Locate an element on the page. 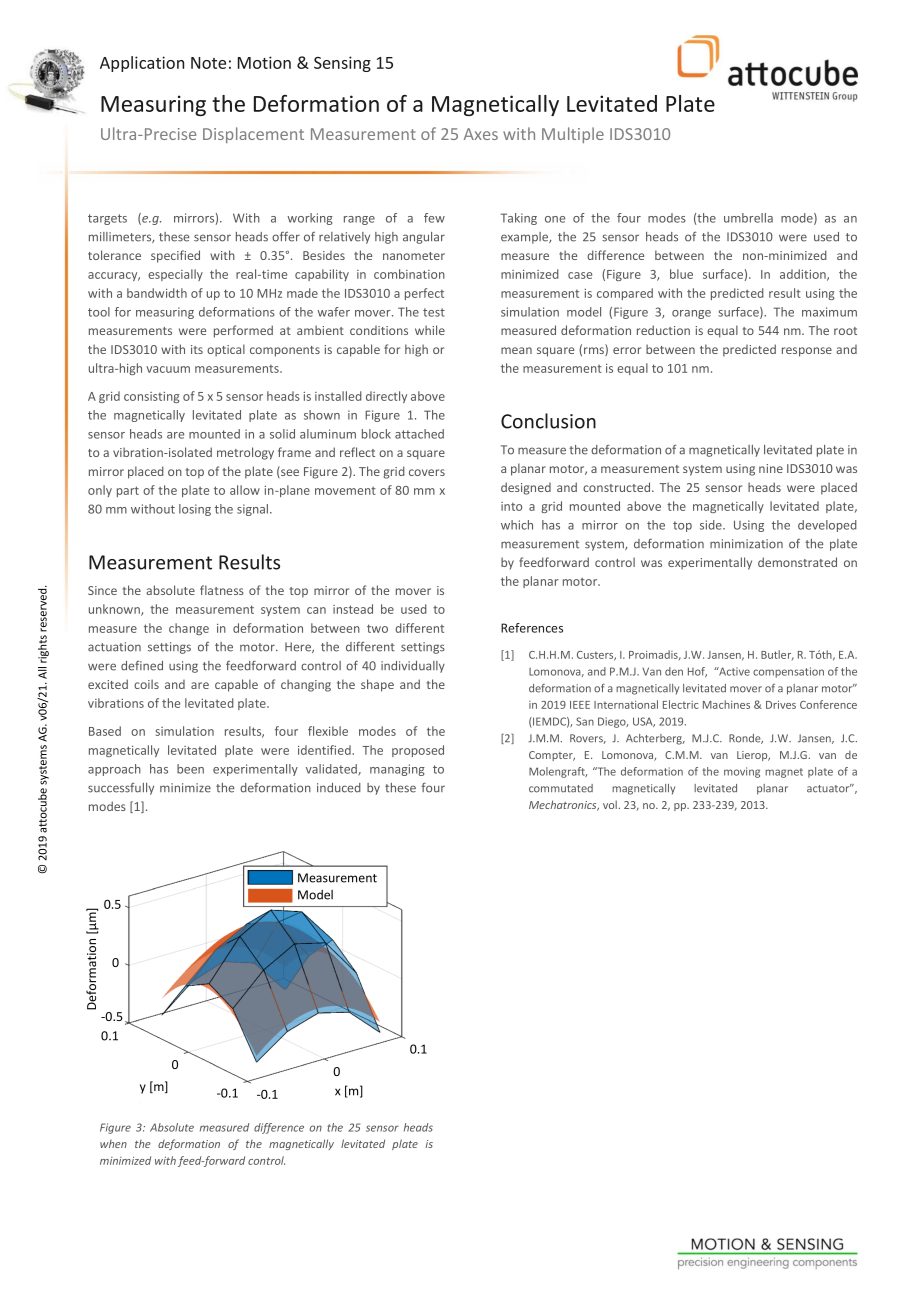  Note is located at coordinates (208, 63).
